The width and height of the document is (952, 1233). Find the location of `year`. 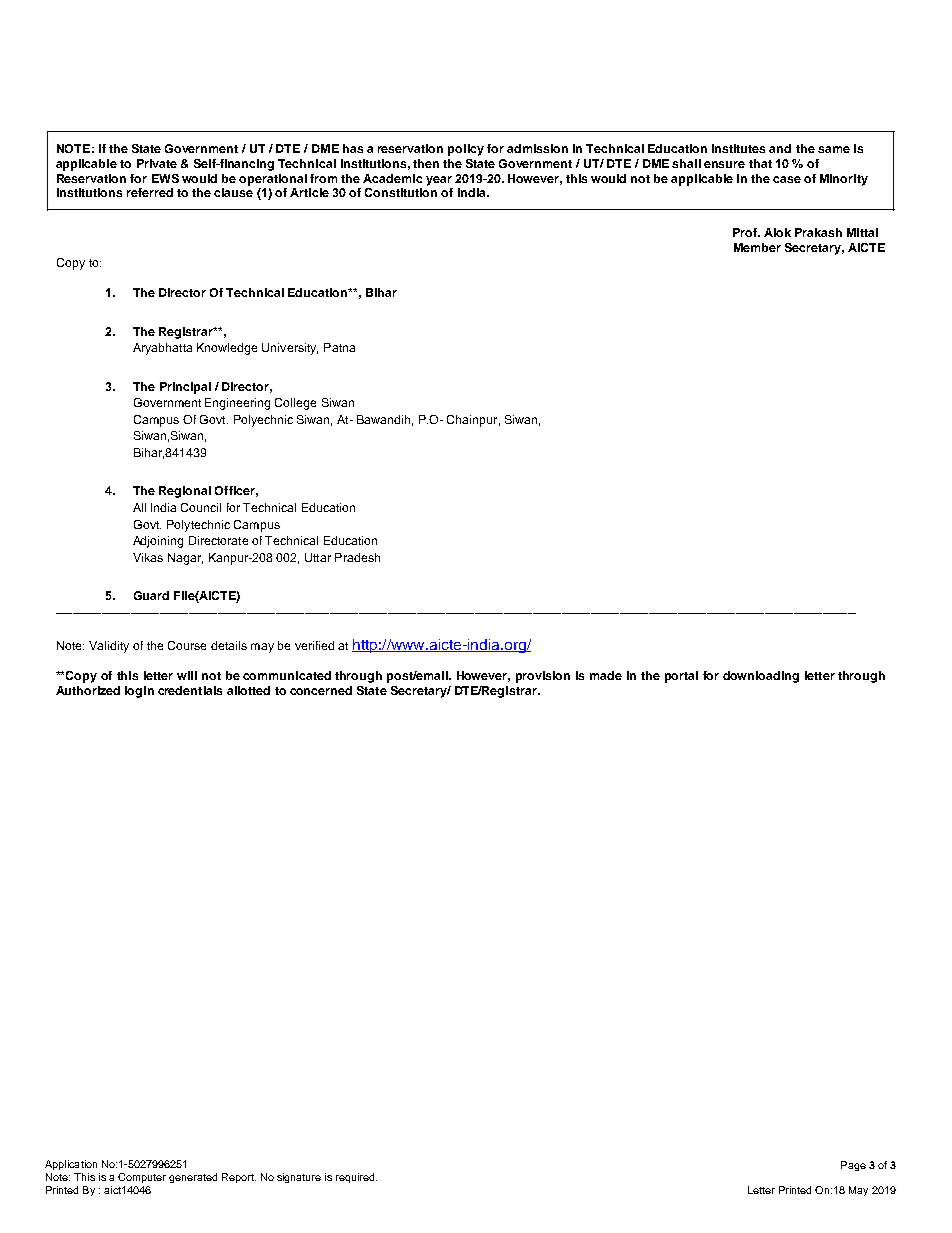

year is located at coordinates (439, 181).
